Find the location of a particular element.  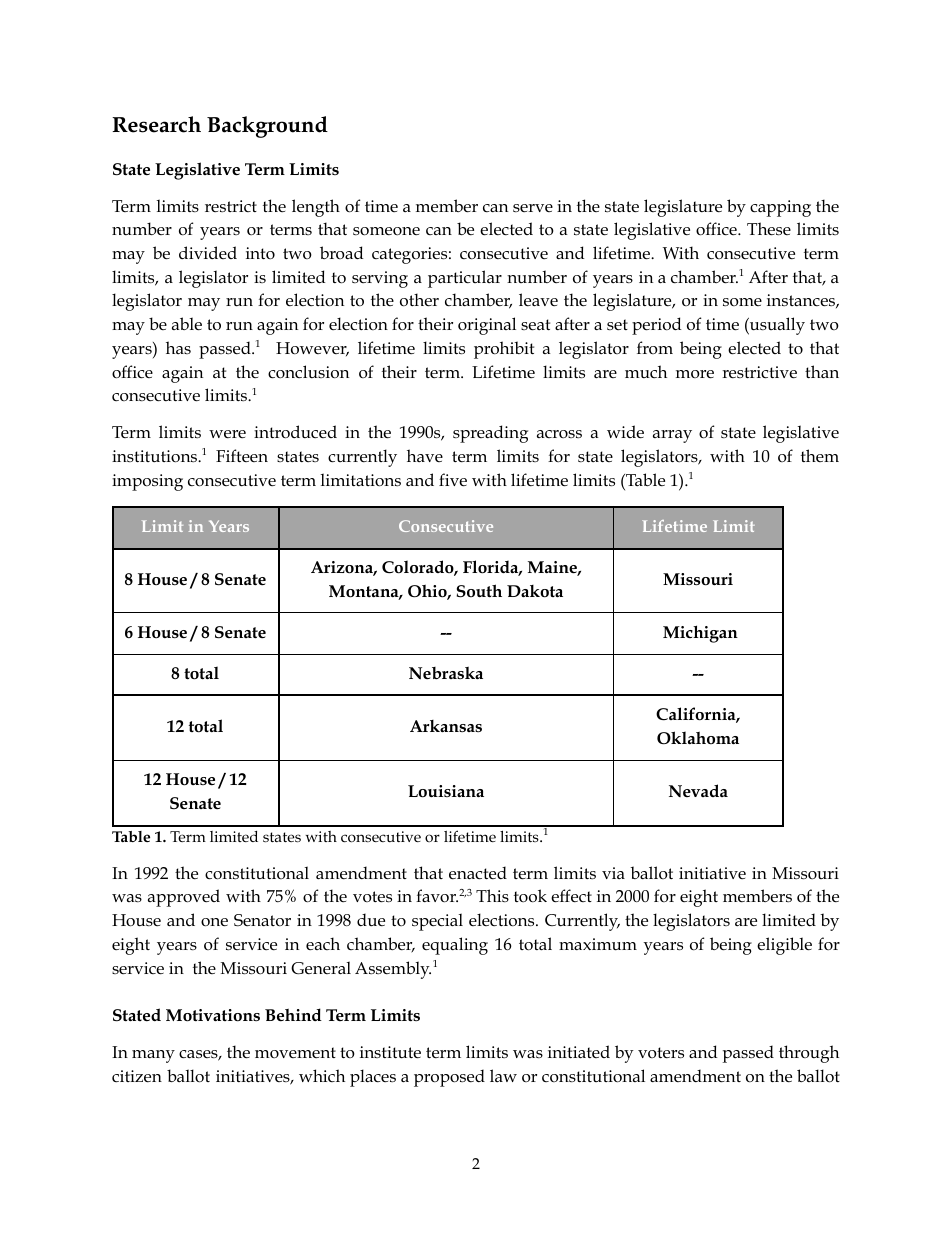

imposing is located at coordinates (147, 482).
